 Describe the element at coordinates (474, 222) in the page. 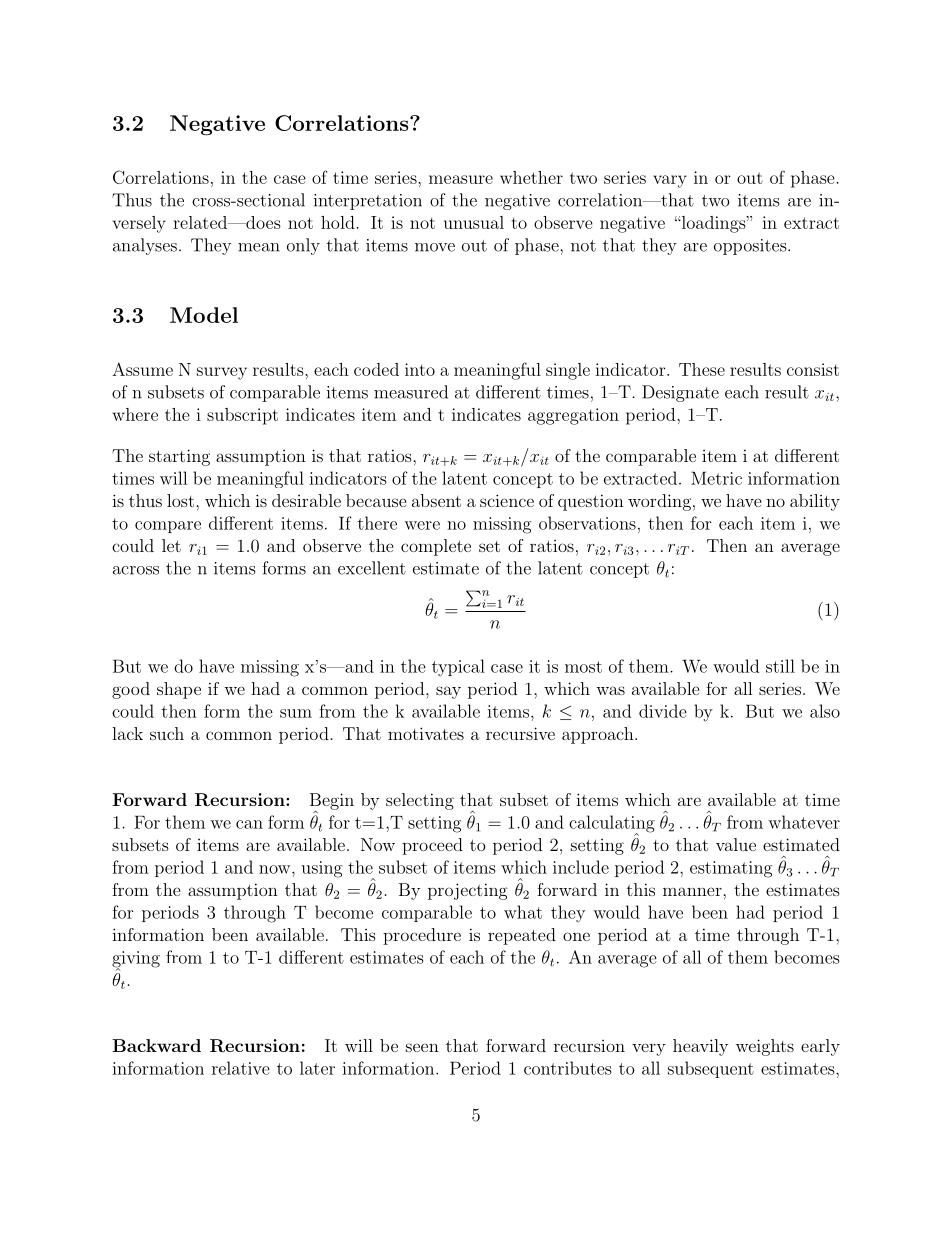

I see `unusual` at that location.
